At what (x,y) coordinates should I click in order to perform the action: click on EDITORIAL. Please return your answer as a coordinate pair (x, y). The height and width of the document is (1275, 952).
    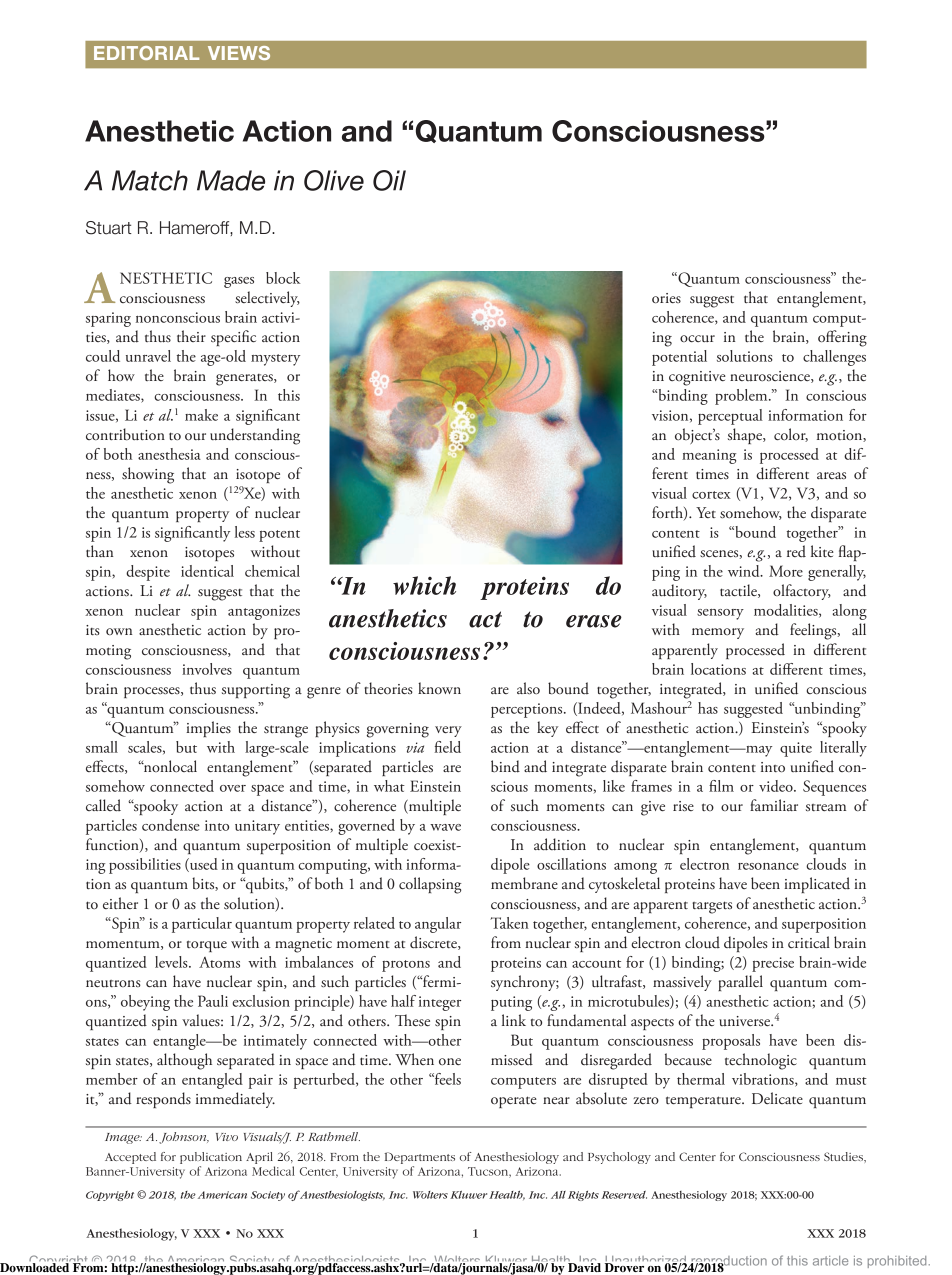
    Looking at the image, I should click on (146, 53).
